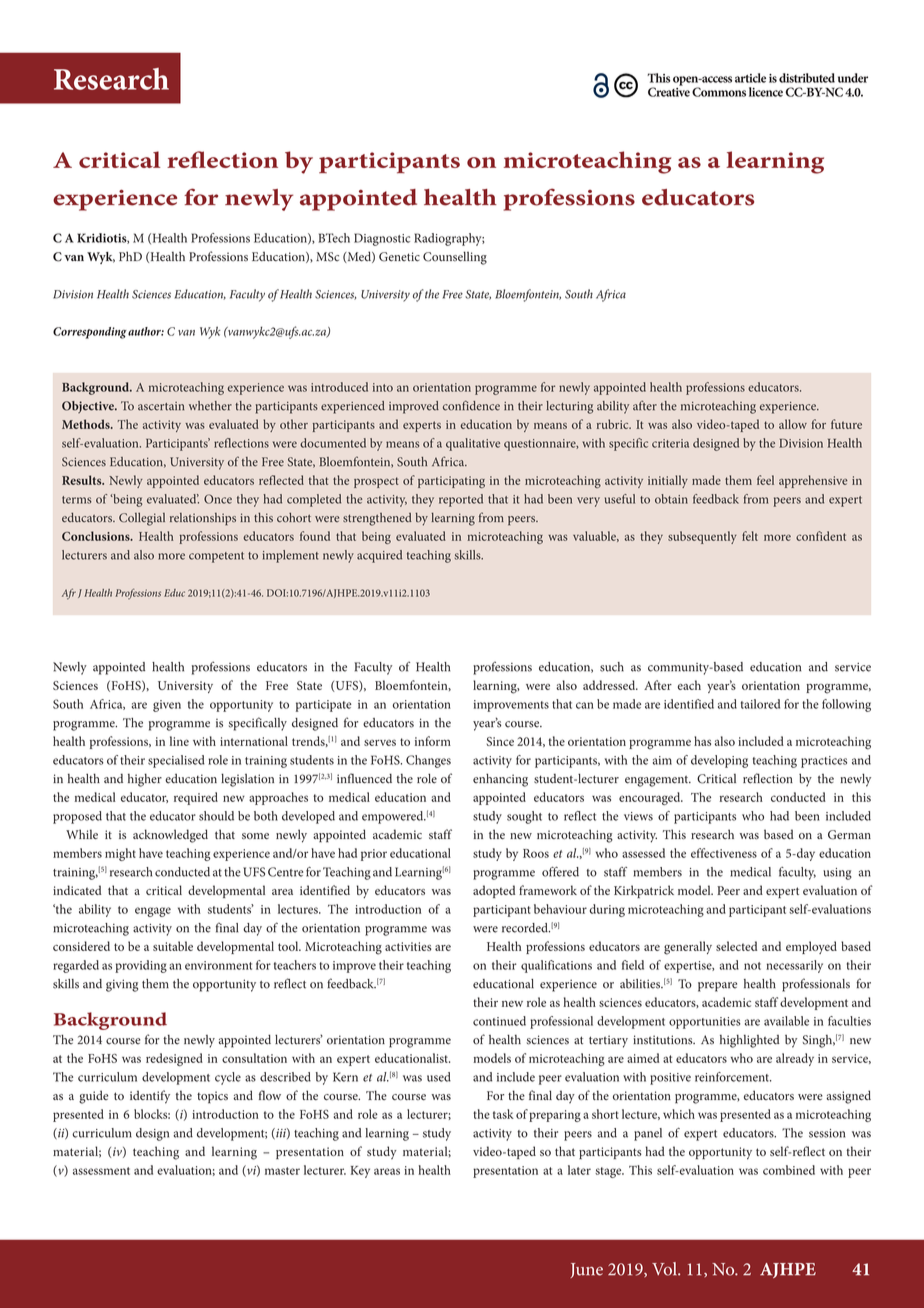  What do you see at coordinates (382, 239) in the page?
I see `Diagnostic` at bounding box center [382, 239].
